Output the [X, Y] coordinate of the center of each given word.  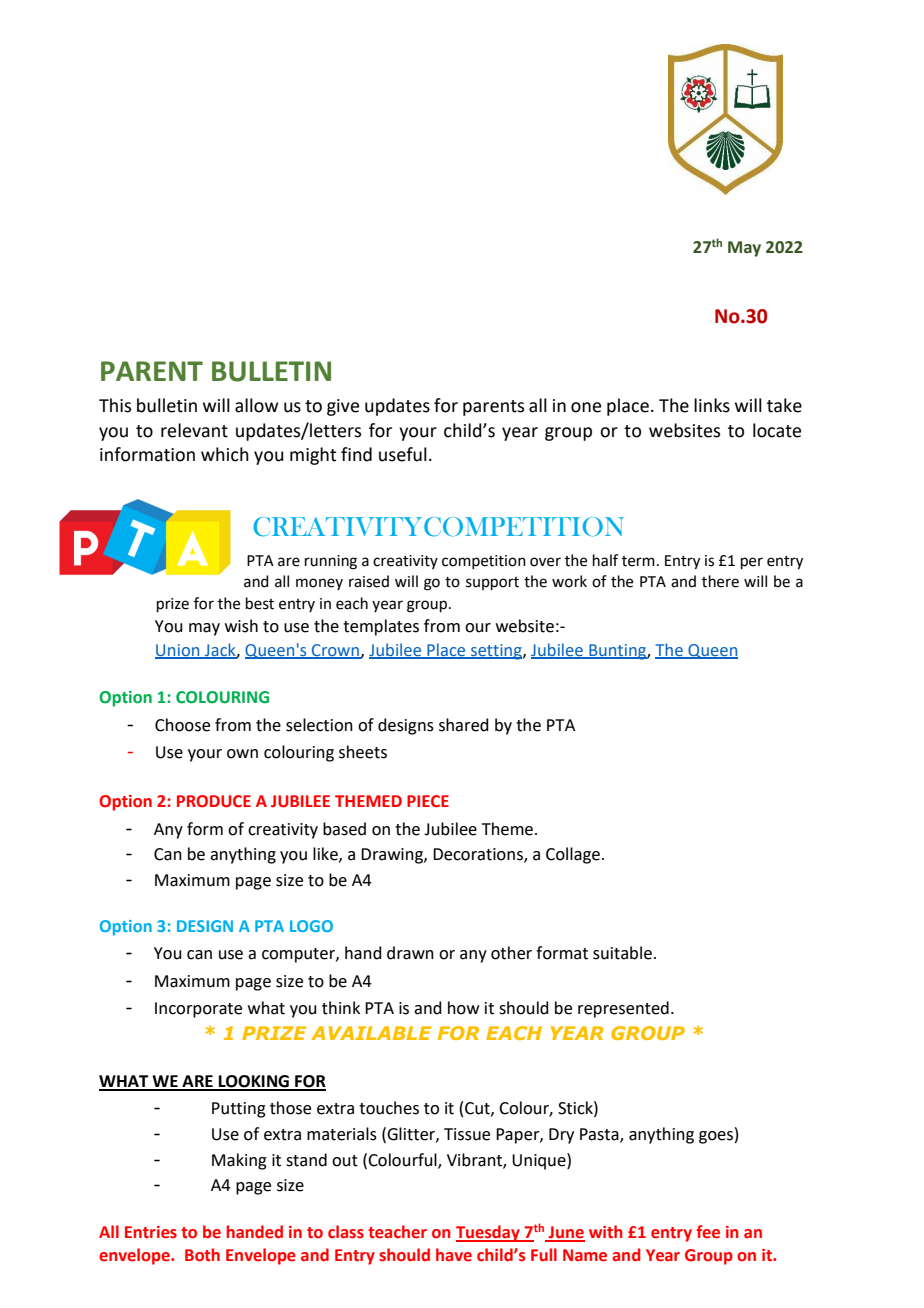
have [454, 1255]
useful [403, 454]
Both [202, 1255]
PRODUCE [214, 801]
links [712, 405]
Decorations [479, 855]
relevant [194, 430]
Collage [573, 855]
